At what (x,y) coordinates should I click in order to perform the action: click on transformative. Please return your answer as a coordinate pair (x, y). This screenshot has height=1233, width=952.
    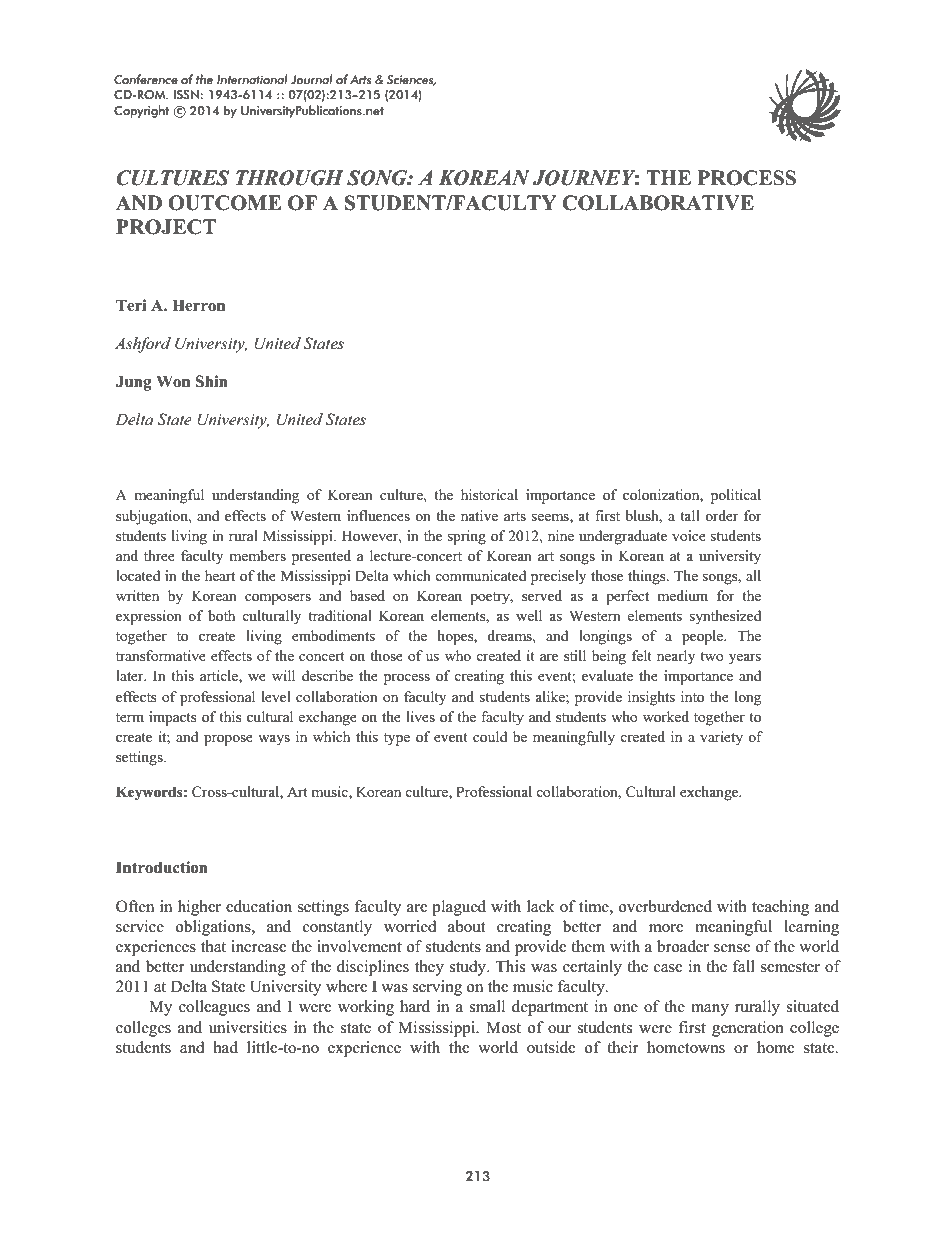
    Looking at the image, I should click on (161, 655).
